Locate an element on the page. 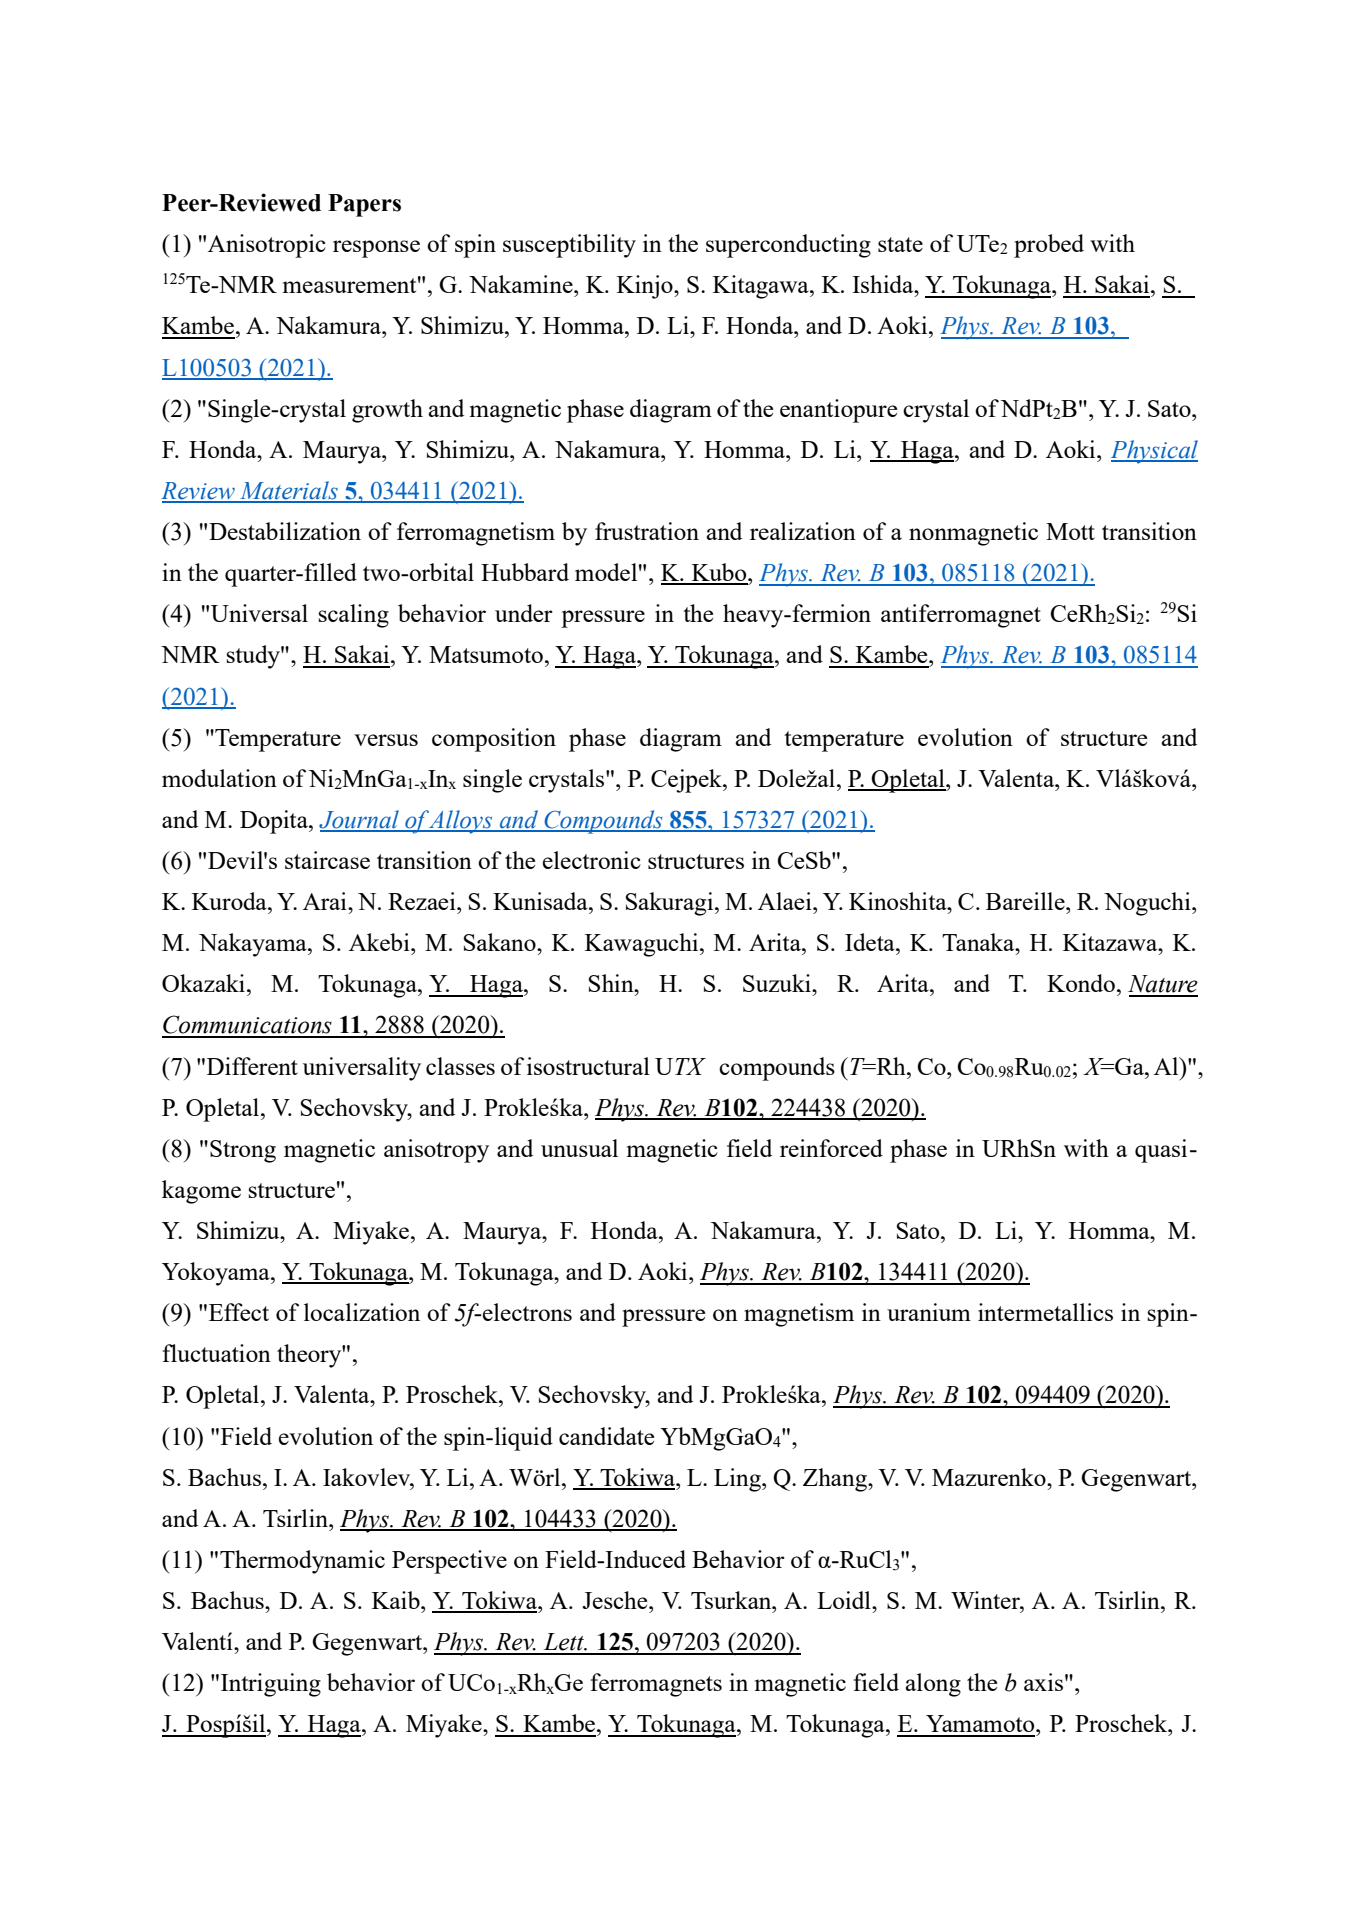 This page has width=1359, height=1923. versus is located at coordinates (386, 740).
